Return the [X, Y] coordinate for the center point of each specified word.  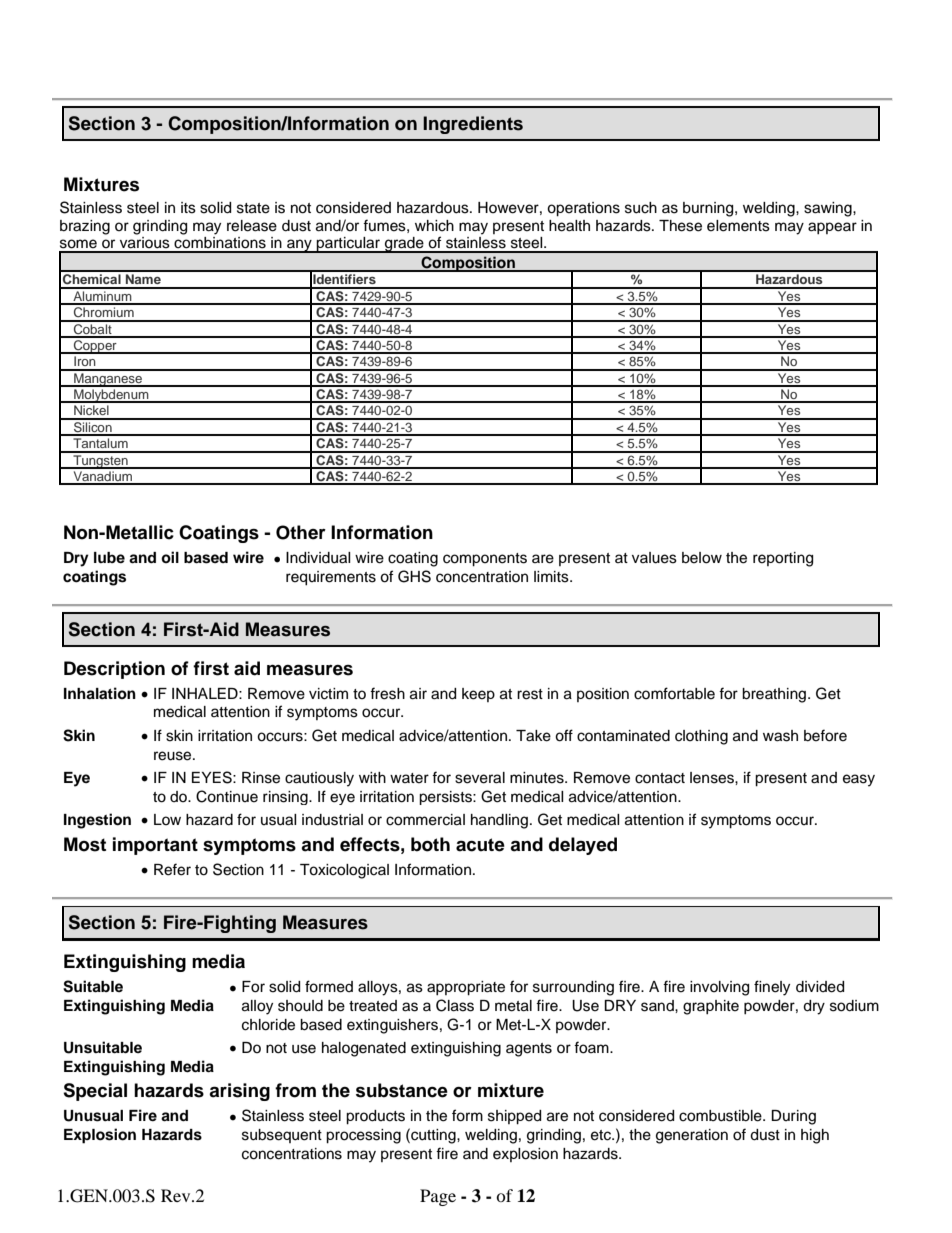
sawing [829, 209]
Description [114, 670]
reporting [783, 559]
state [253, 208]
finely [772, 988]
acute [480, 845]
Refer [172, 869]
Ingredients [473, 125]
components [485, 560]
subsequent [282, 1136]
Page [438, 1197]
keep [478, 695]
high [815, 1136]
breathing [775, 695]
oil [170, 557]
